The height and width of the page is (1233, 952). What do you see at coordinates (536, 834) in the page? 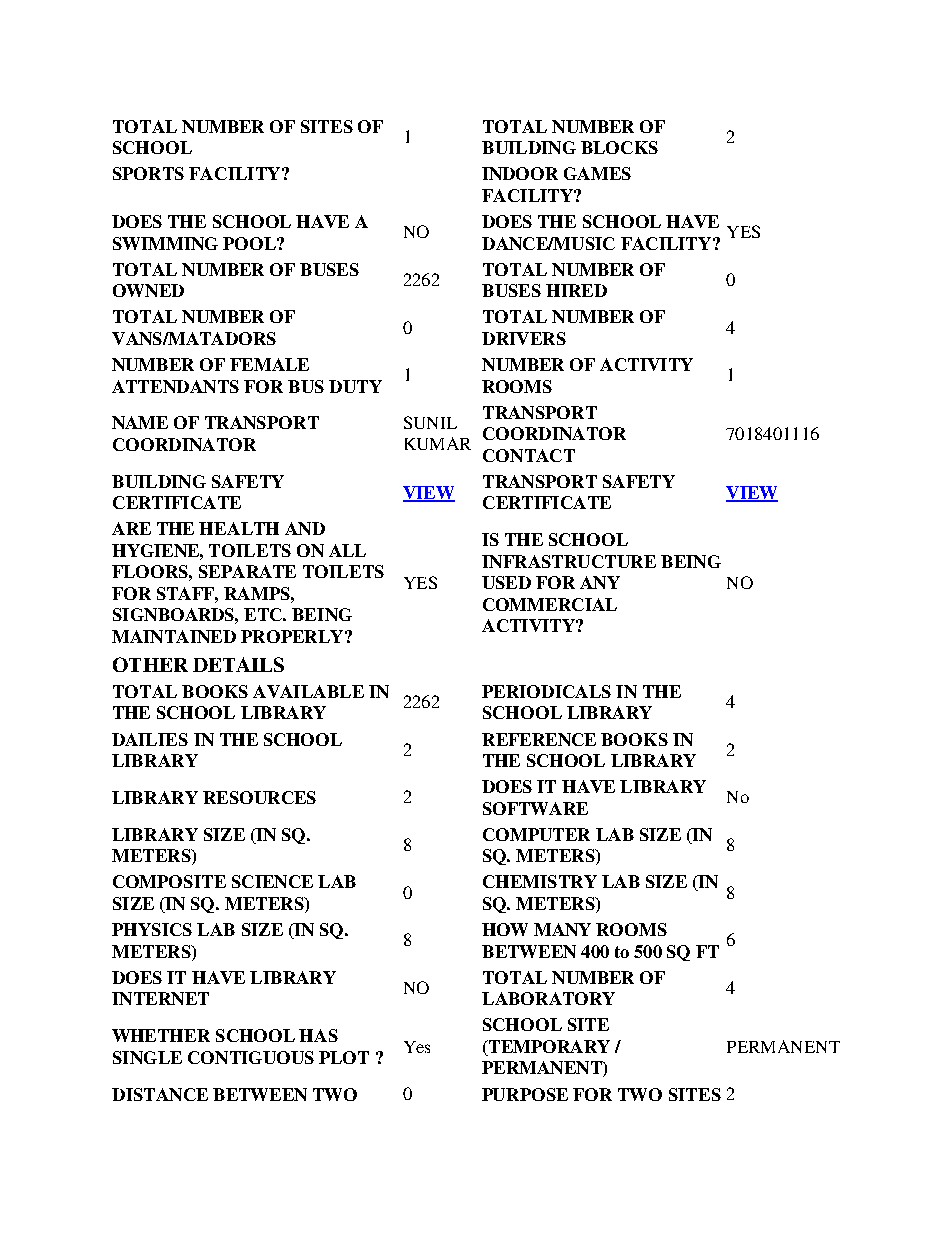
I see `COMPUTER` at bounding box center [536, 834].
